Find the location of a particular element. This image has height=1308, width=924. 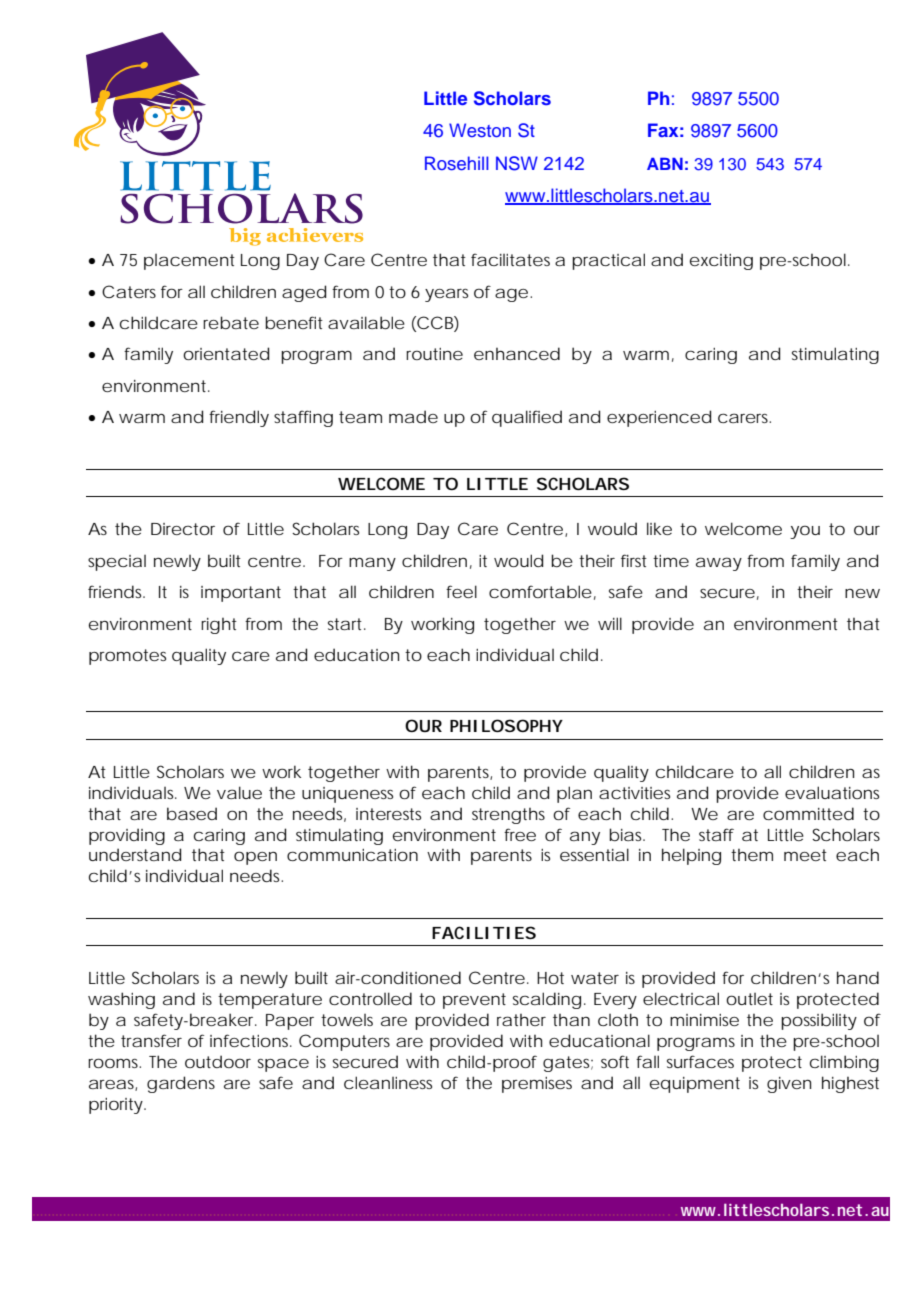

ABN is located at coordinates (665, 164).
